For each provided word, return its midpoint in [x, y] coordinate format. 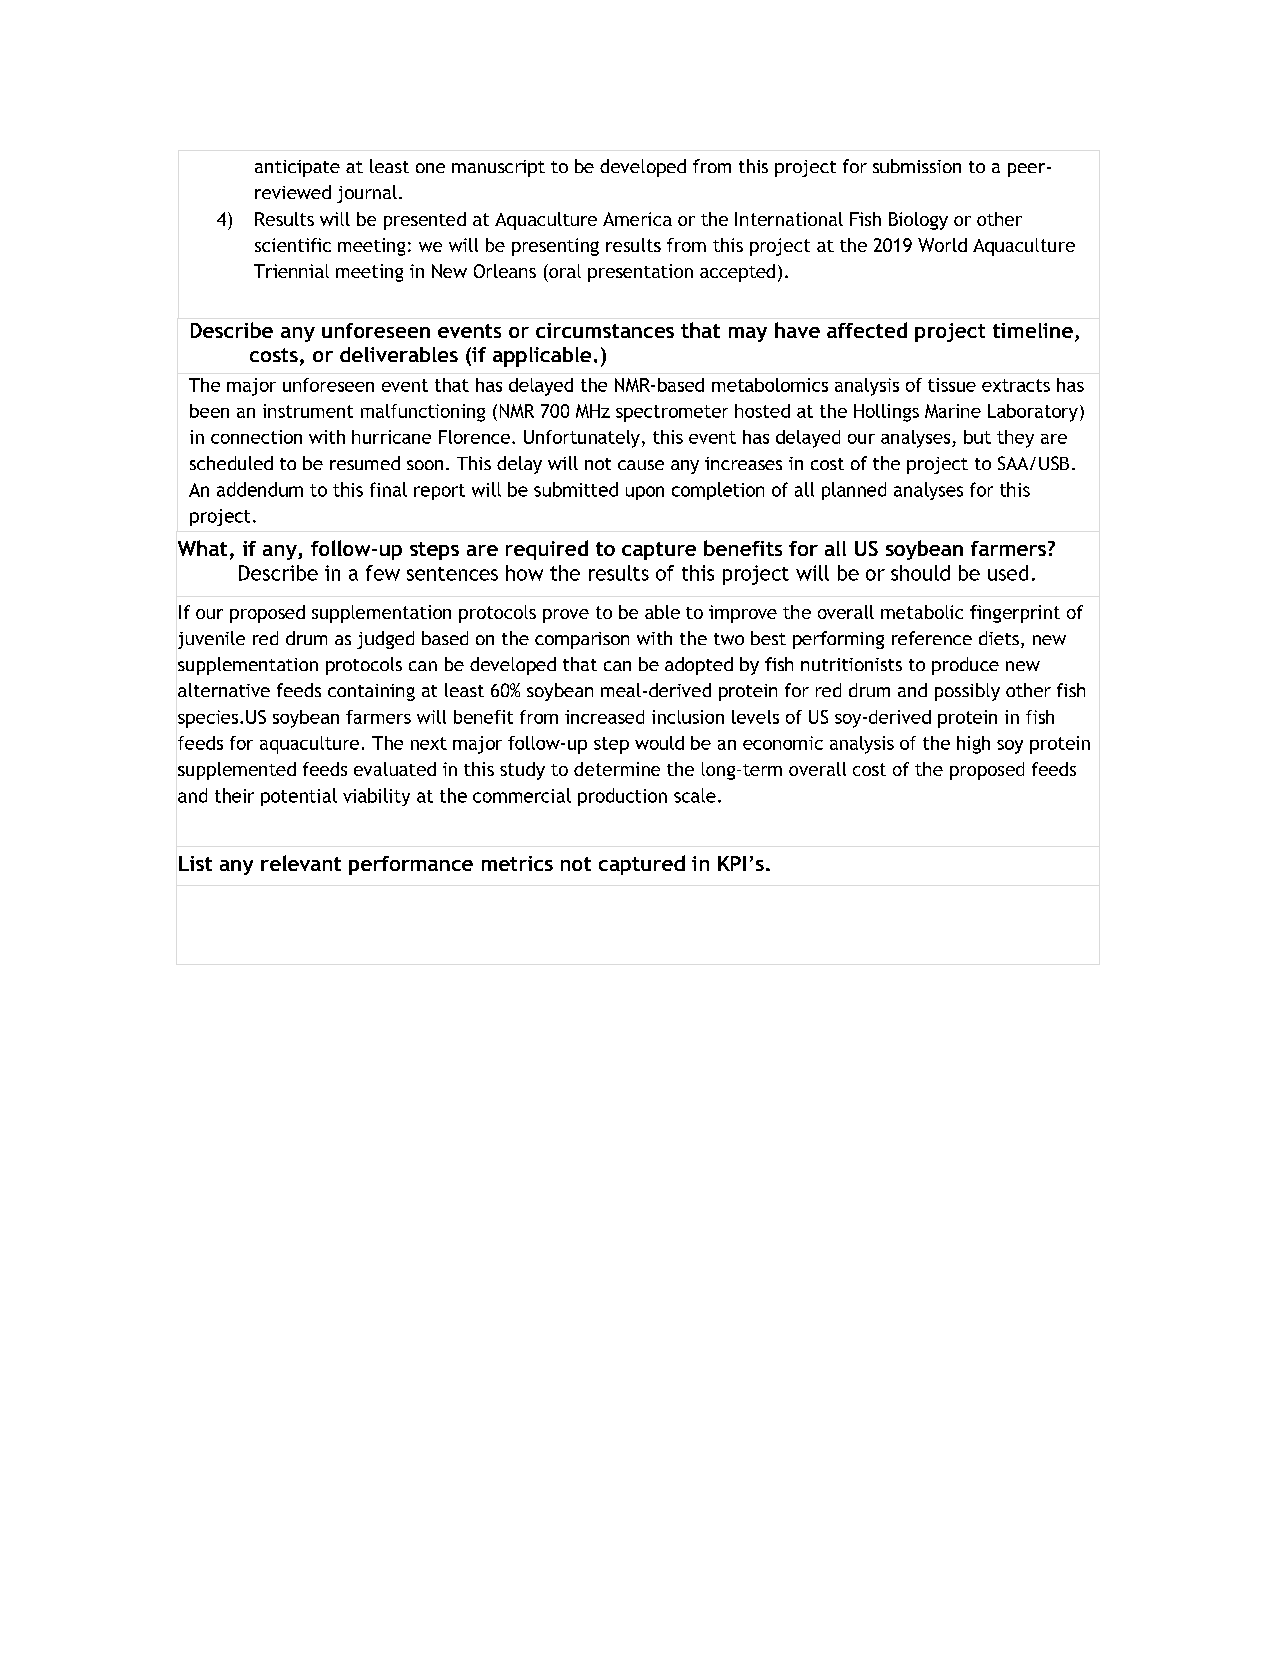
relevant [301, 863]
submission [917, 166]
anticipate [297, 168]
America [637, 219]
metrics [517, 863]
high [973, 745]
